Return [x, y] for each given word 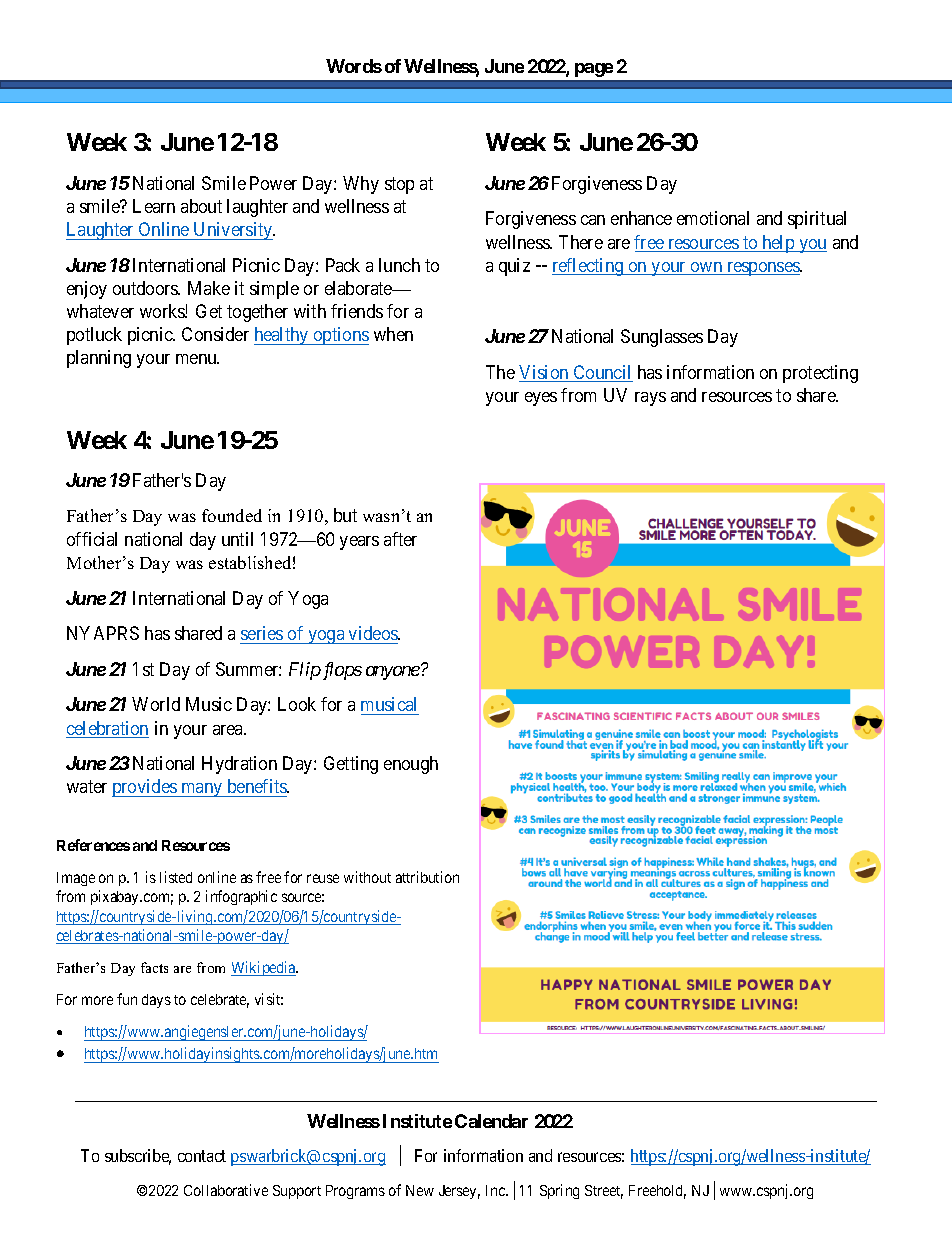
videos [374, 633]
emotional [713, 218]
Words [354, 66]
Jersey [459, 1192]
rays [650, 399]
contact [202, 1156]
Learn [154, 206]
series [262, 633]
